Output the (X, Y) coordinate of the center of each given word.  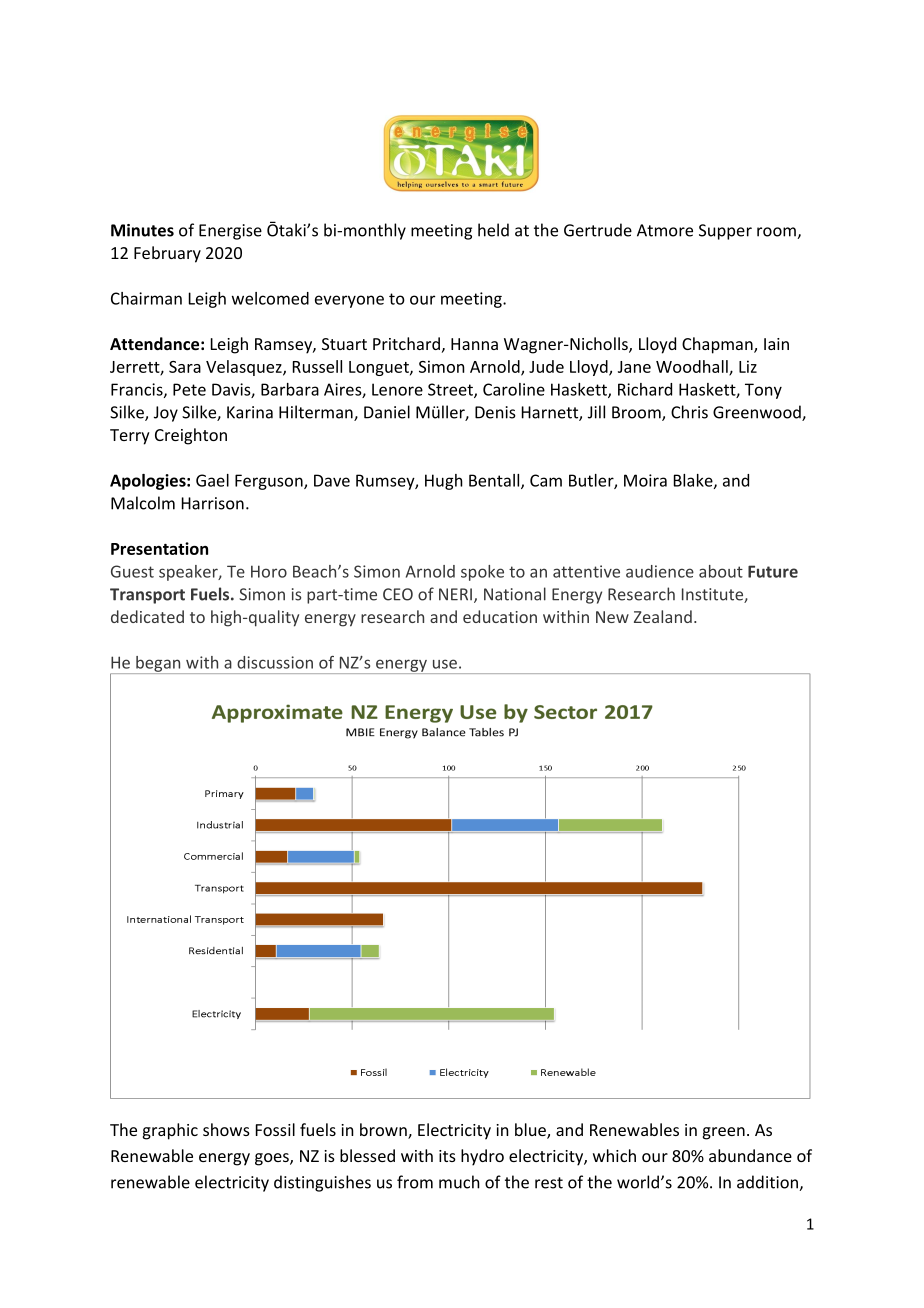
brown (384, 1131)
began (158, 665)
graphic (170, 1131)
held (493, 230)
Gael (212, 480)
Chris (689, 412)
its (447, 1156)
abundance (750, 1155)
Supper (725, 232)
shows (226, 1129)
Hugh (444, 482)
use (445, 664)
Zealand (663, 616)
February (167, 254)
